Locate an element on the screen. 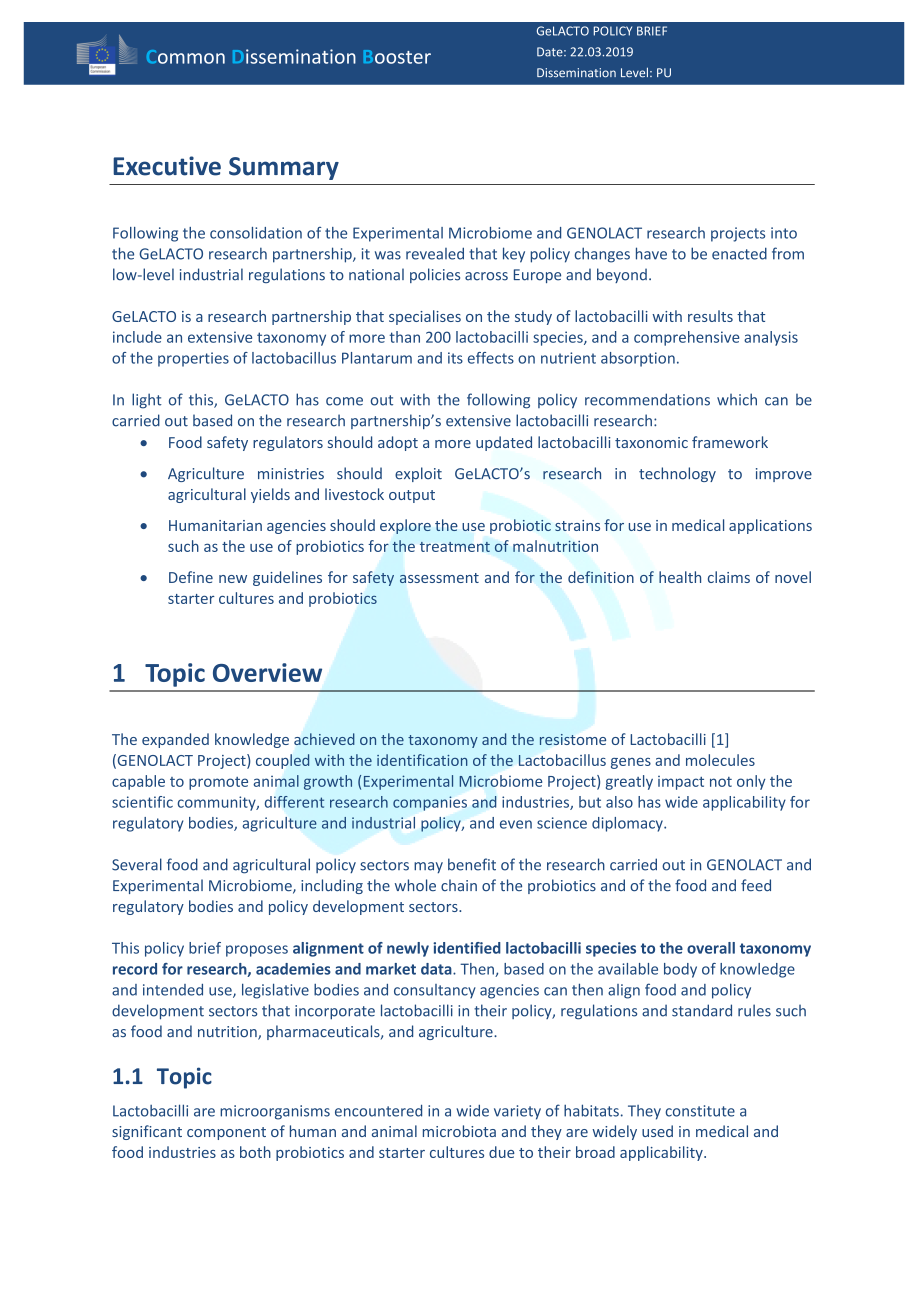 This screenshot has width=924, height=1308. into is located at coordinates (784, 233).
